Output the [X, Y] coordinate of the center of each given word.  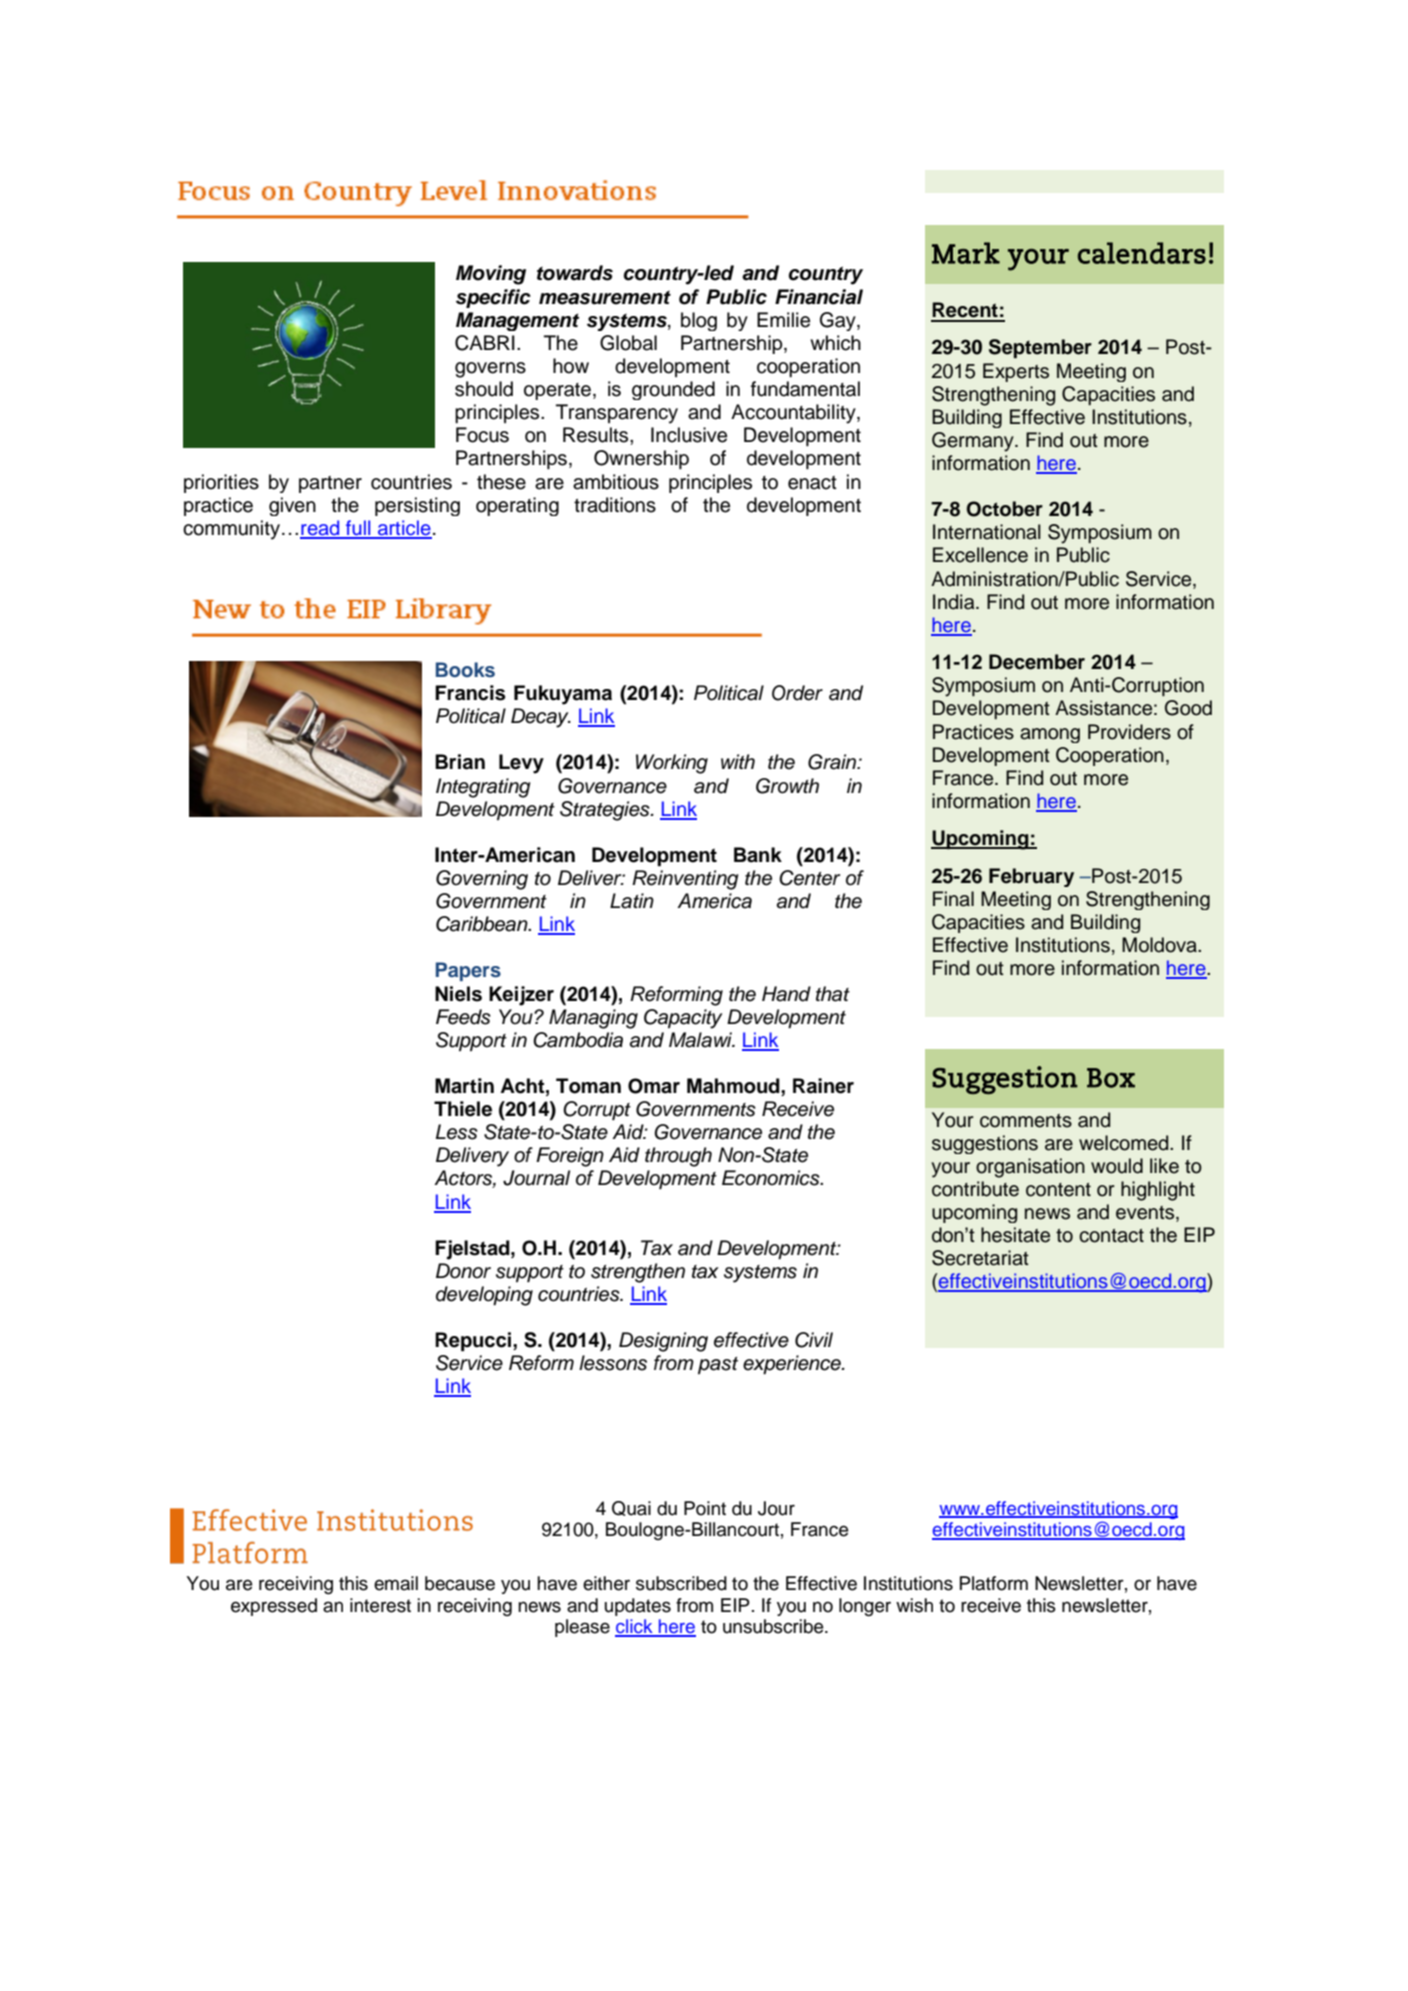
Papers [468, 971]
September [1040, 348]
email [396, 1583]
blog [699, 321]
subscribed [681, 1583]
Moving [491, 275]
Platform [994, 1583]
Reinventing [685, 880]
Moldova [1160, 945]
